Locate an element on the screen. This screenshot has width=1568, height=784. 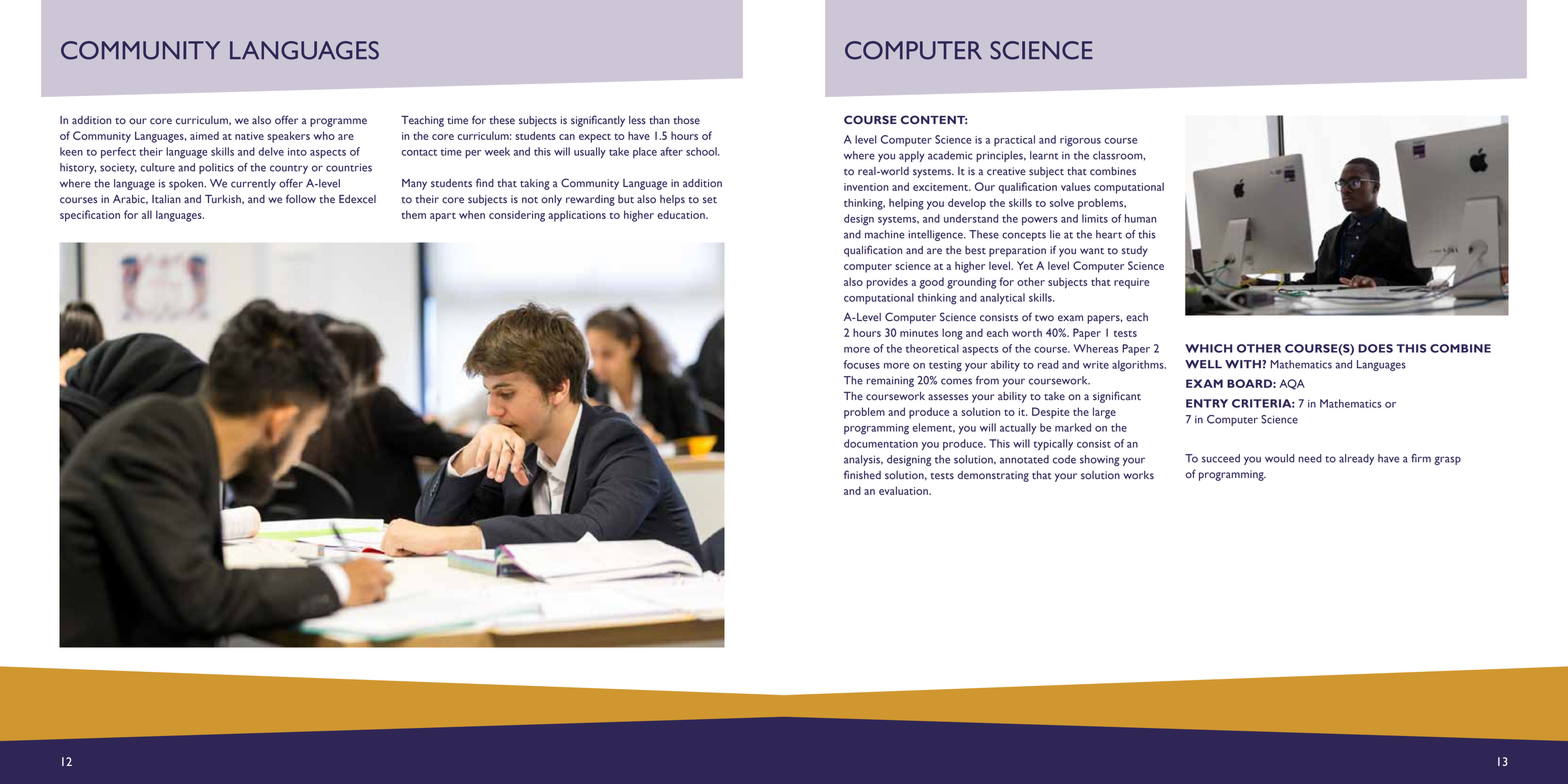
rigorous is located at coordinates (1080, 141).
